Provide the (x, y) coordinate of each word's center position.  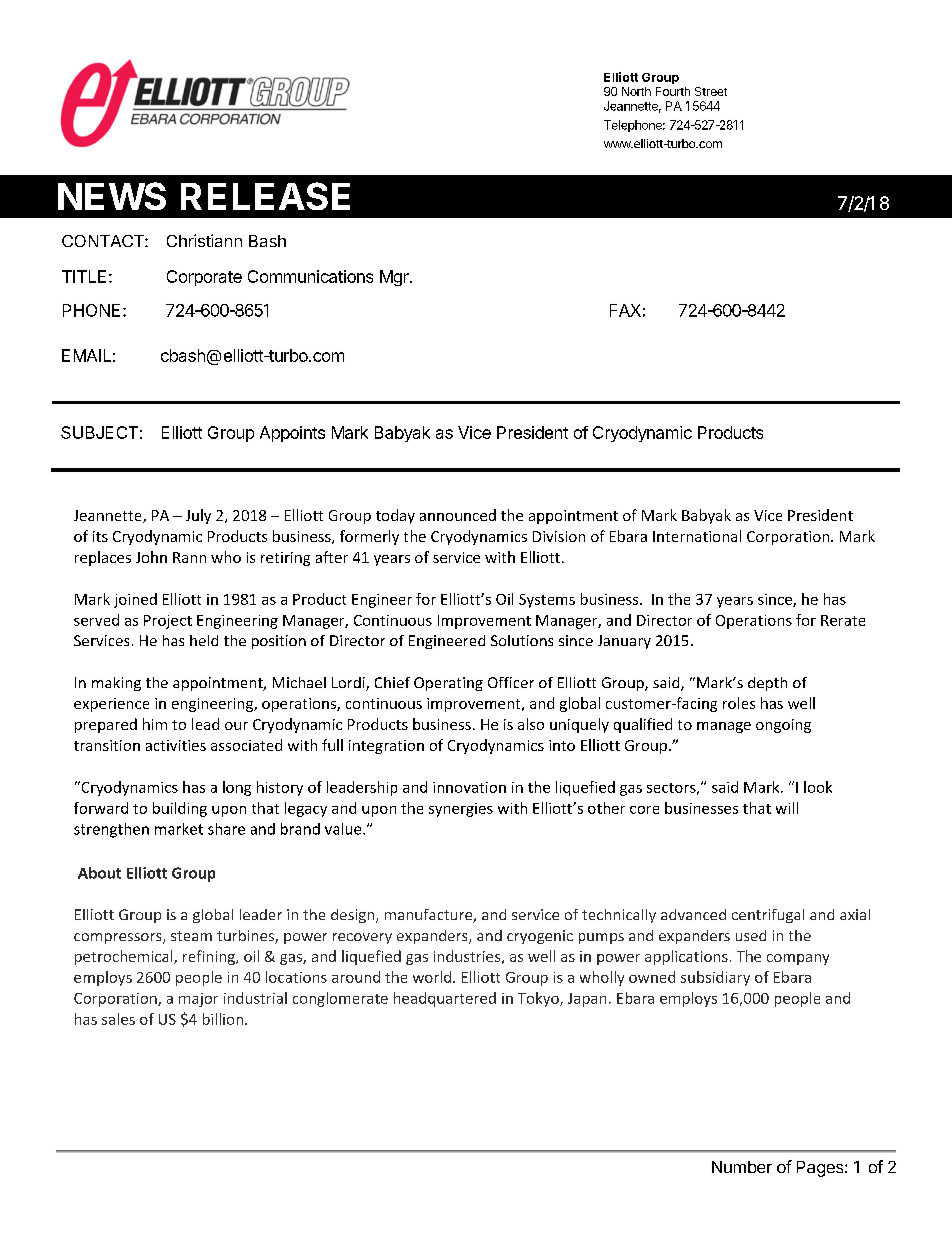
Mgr (395, 278)
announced (458, 515)
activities (176, 745)
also (531, 724)
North (636, 91)
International (697, 536)
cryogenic (540, 937)
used (751, 935)
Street (711, 91)
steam (191, 936)
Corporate (204, 278)
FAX (625, 310)
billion (223, 1019)
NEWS (112, 196)
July (198, 516)
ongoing (783, 726)
